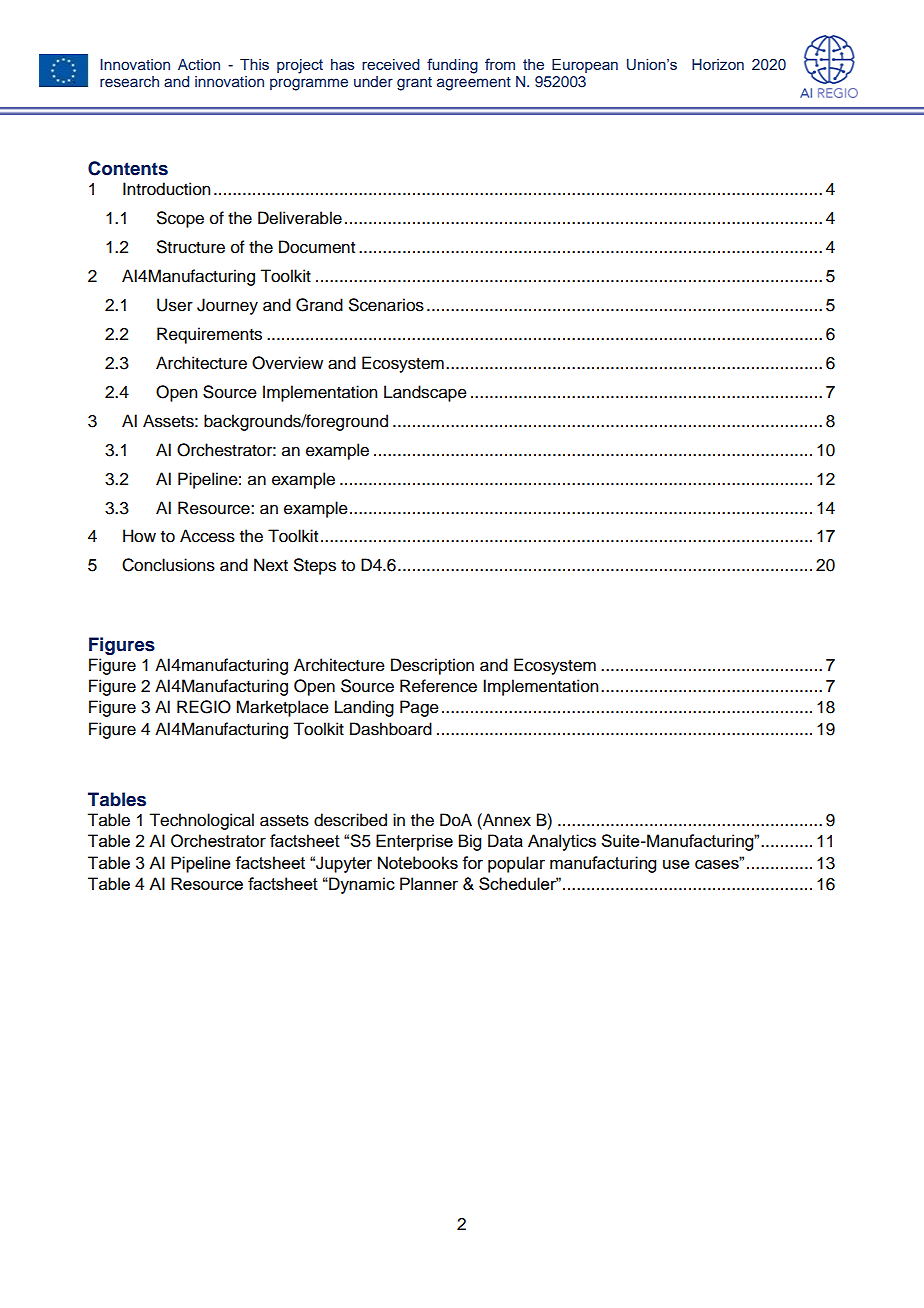 This screenshot has width=924, height=1308. What do you see at coordinates (168, 565) in the screenshot?
I see `Conclusions` at bounding box center [168, 565].
